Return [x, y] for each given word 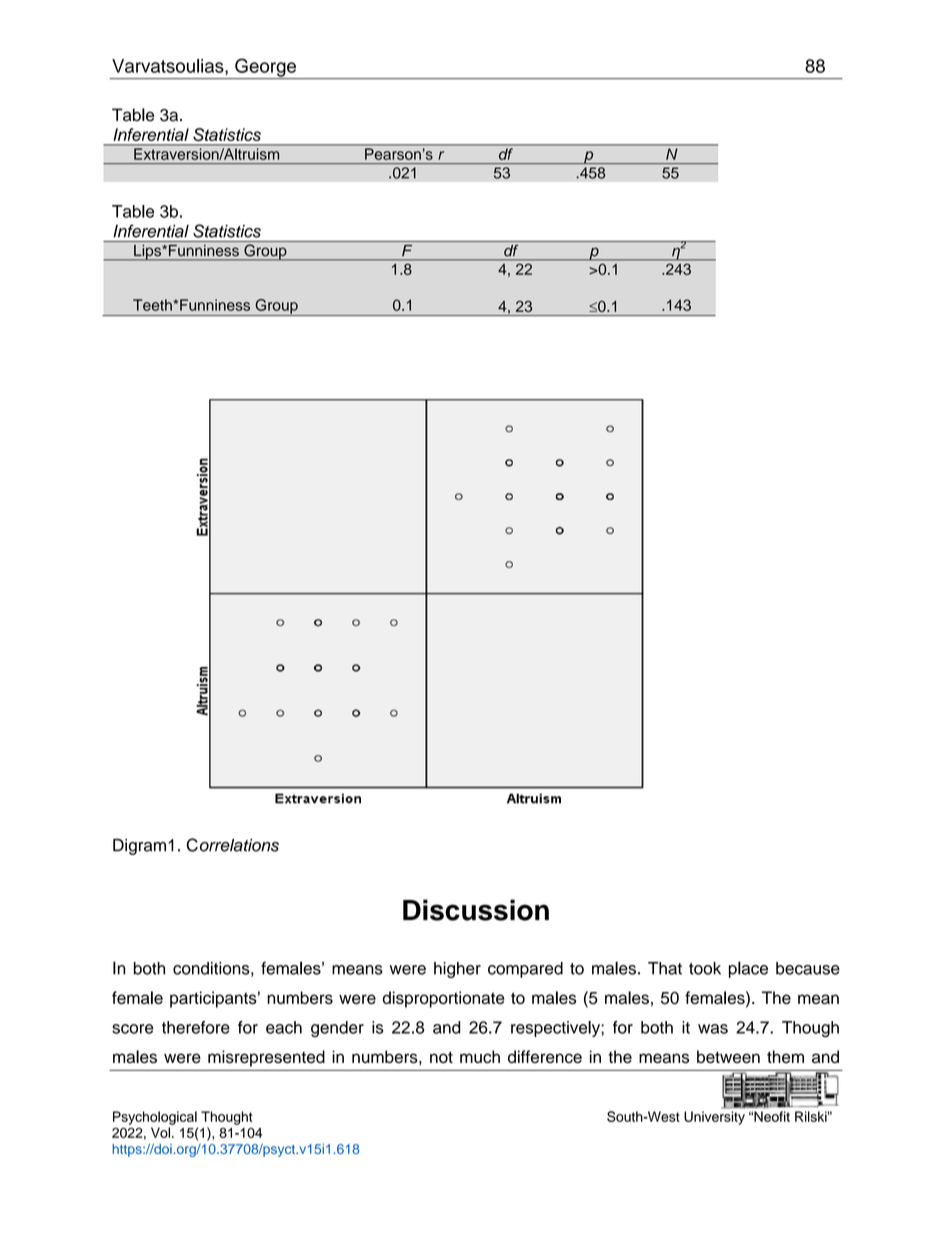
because [808, 968]
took [705, 968]
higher [457, 970]
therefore [196, 1027]
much [480, 1057]
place [748, 969]
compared [525, 970]
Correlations [233, 845]
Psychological [155, 1118]
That [665, 968]
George [265, 68]
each [284, 1027]
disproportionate [444, 999]
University [714, 1118]
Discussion [476, 910]
